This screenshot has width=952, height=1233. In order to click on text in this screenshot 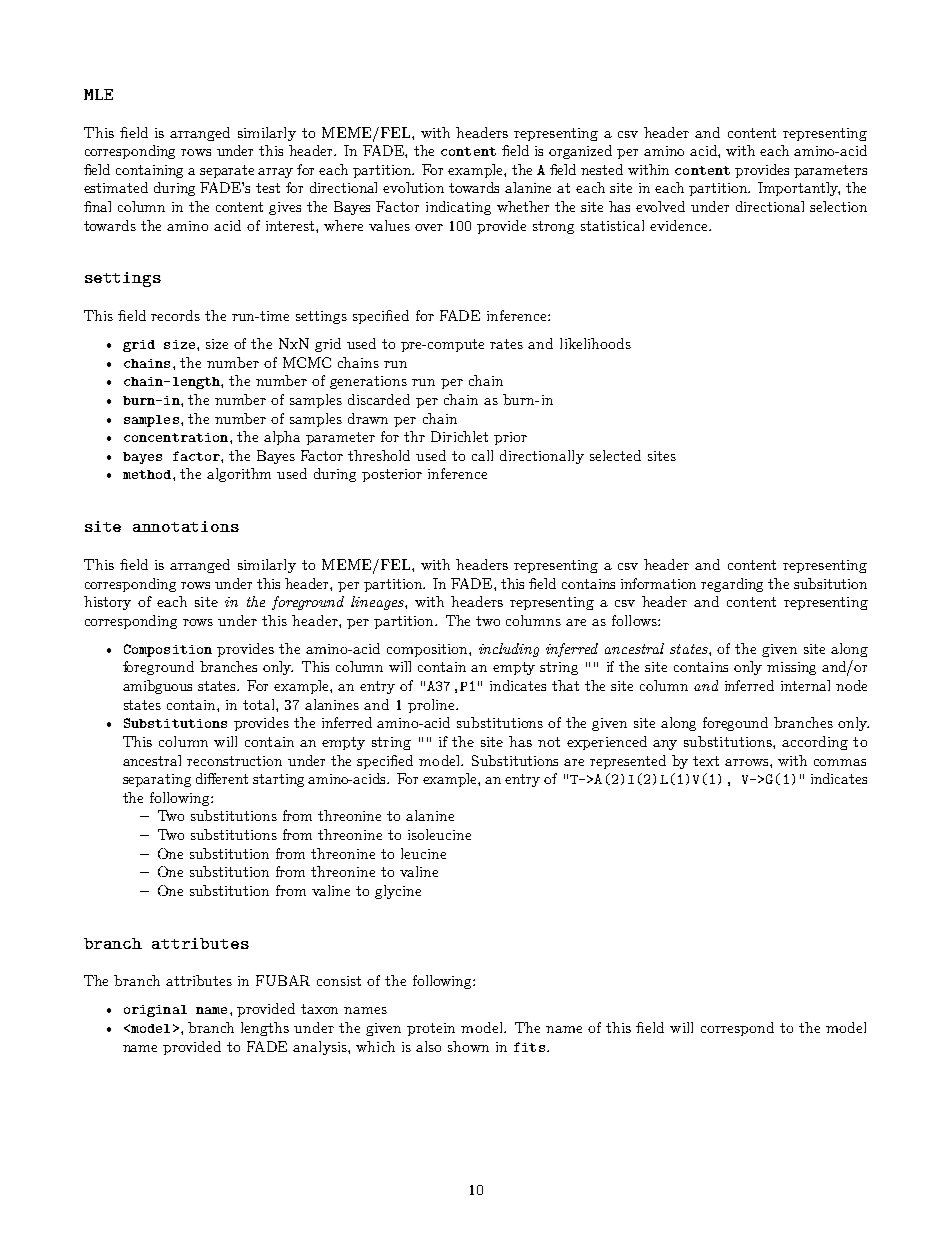, I will do `click(706, 761)`.
